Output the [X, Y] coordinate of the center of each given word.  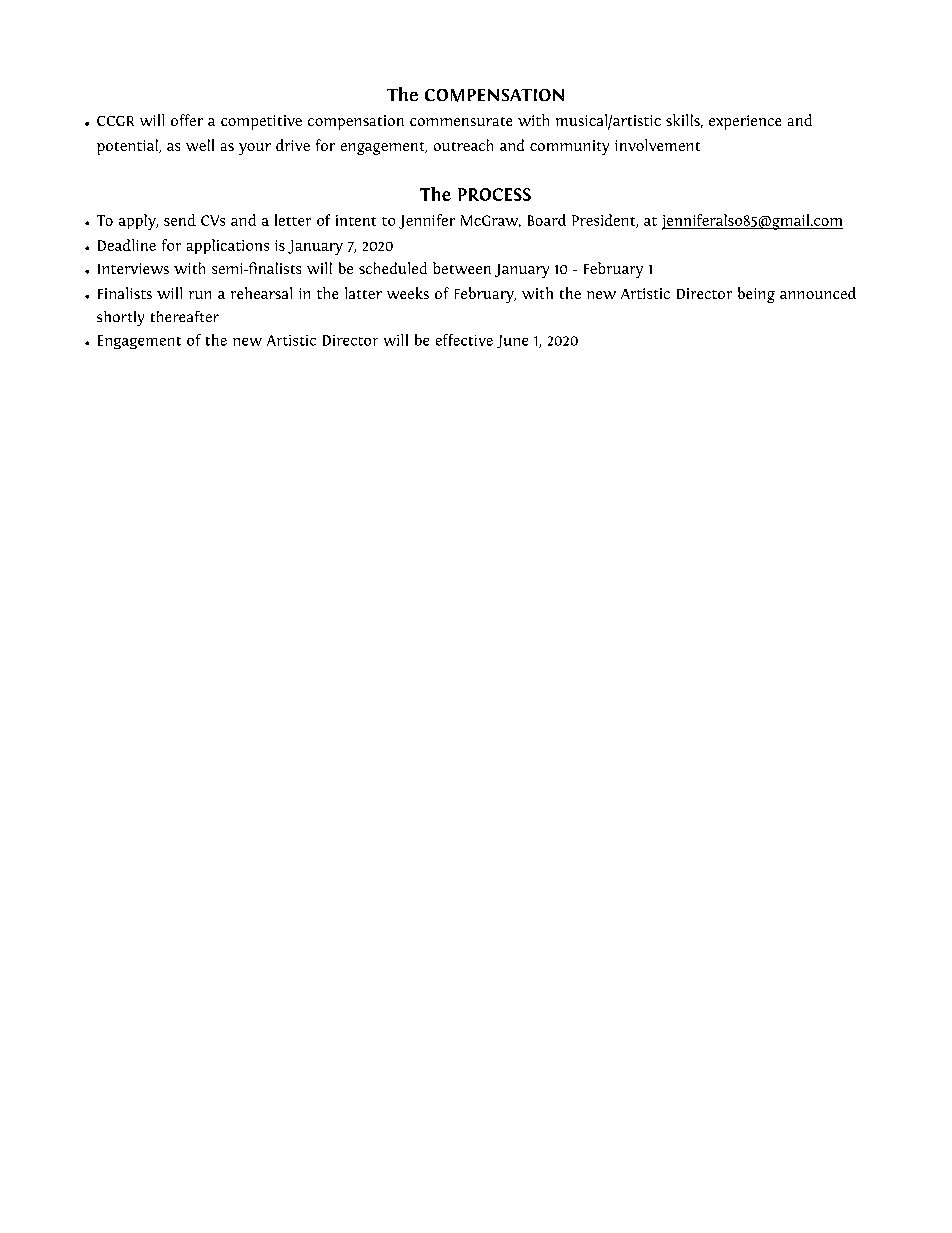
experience [745, 122]
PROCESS [494, 194]
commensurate [461, 121]
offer [187, 120]
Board [547, 220]
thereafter [185, 316]
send [180, 220]
